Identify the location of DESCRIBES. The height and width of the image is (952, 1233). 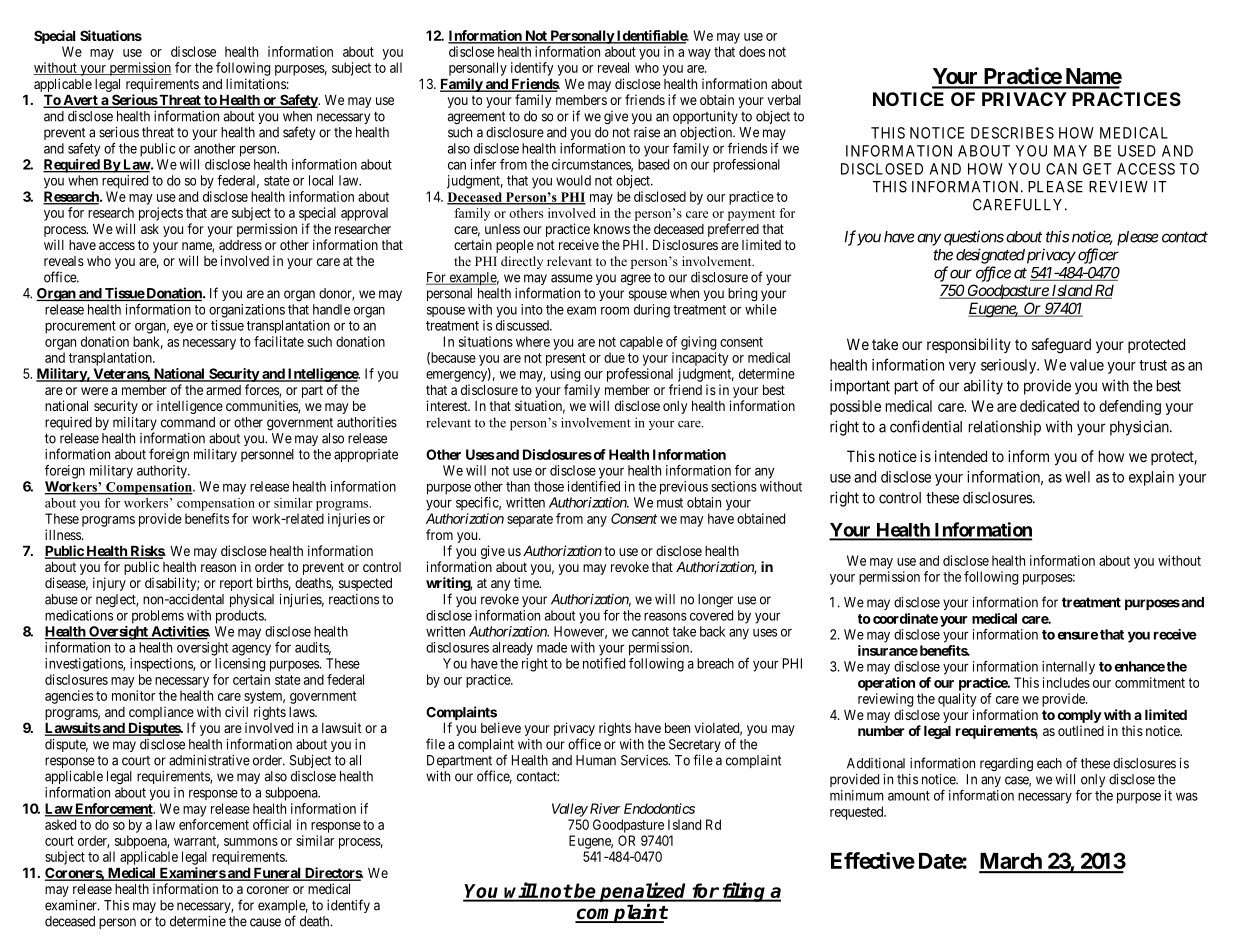
(1012, 133).
